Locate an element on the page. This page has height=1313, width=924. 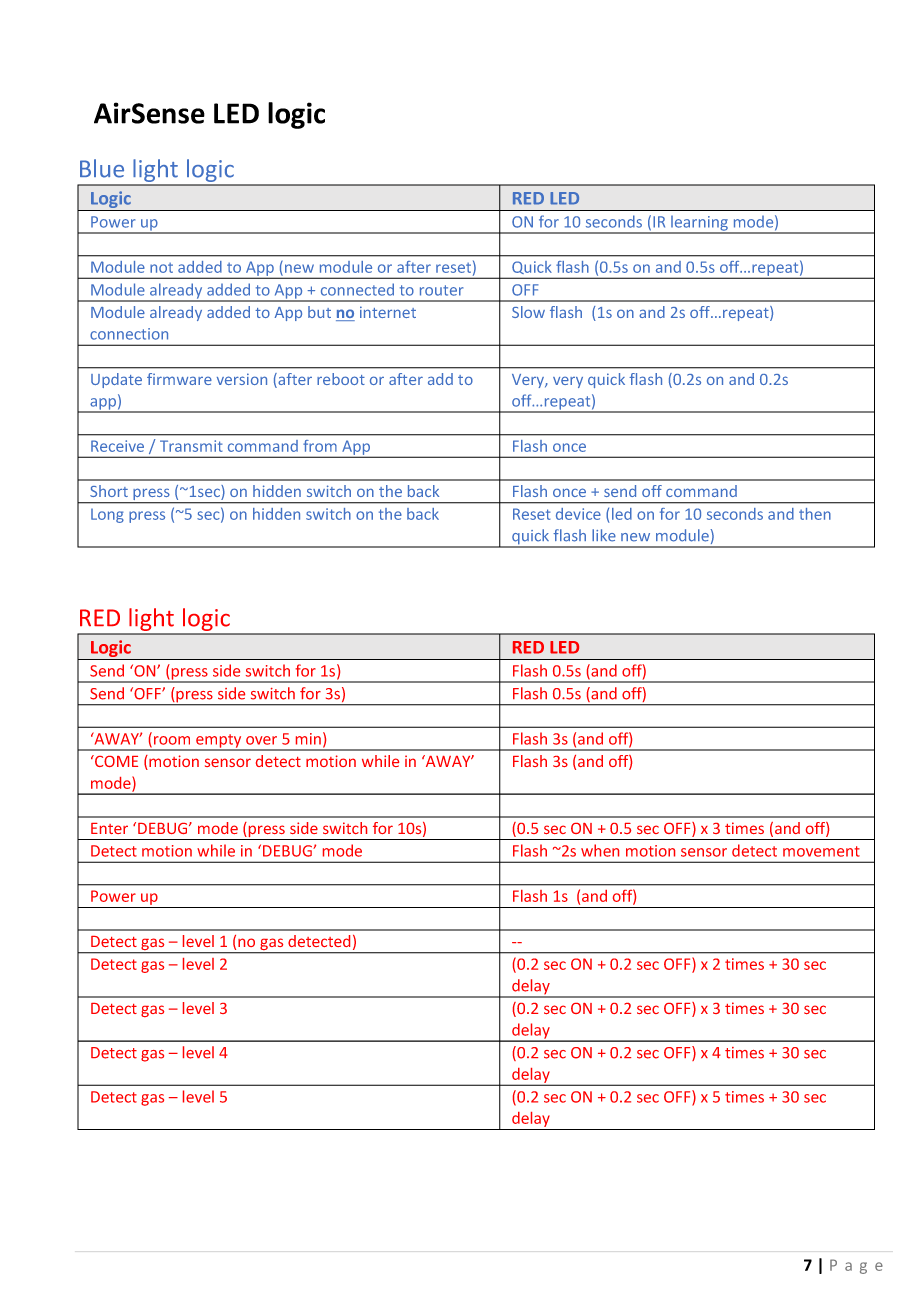
Long is located at coordinates (107, 515).
